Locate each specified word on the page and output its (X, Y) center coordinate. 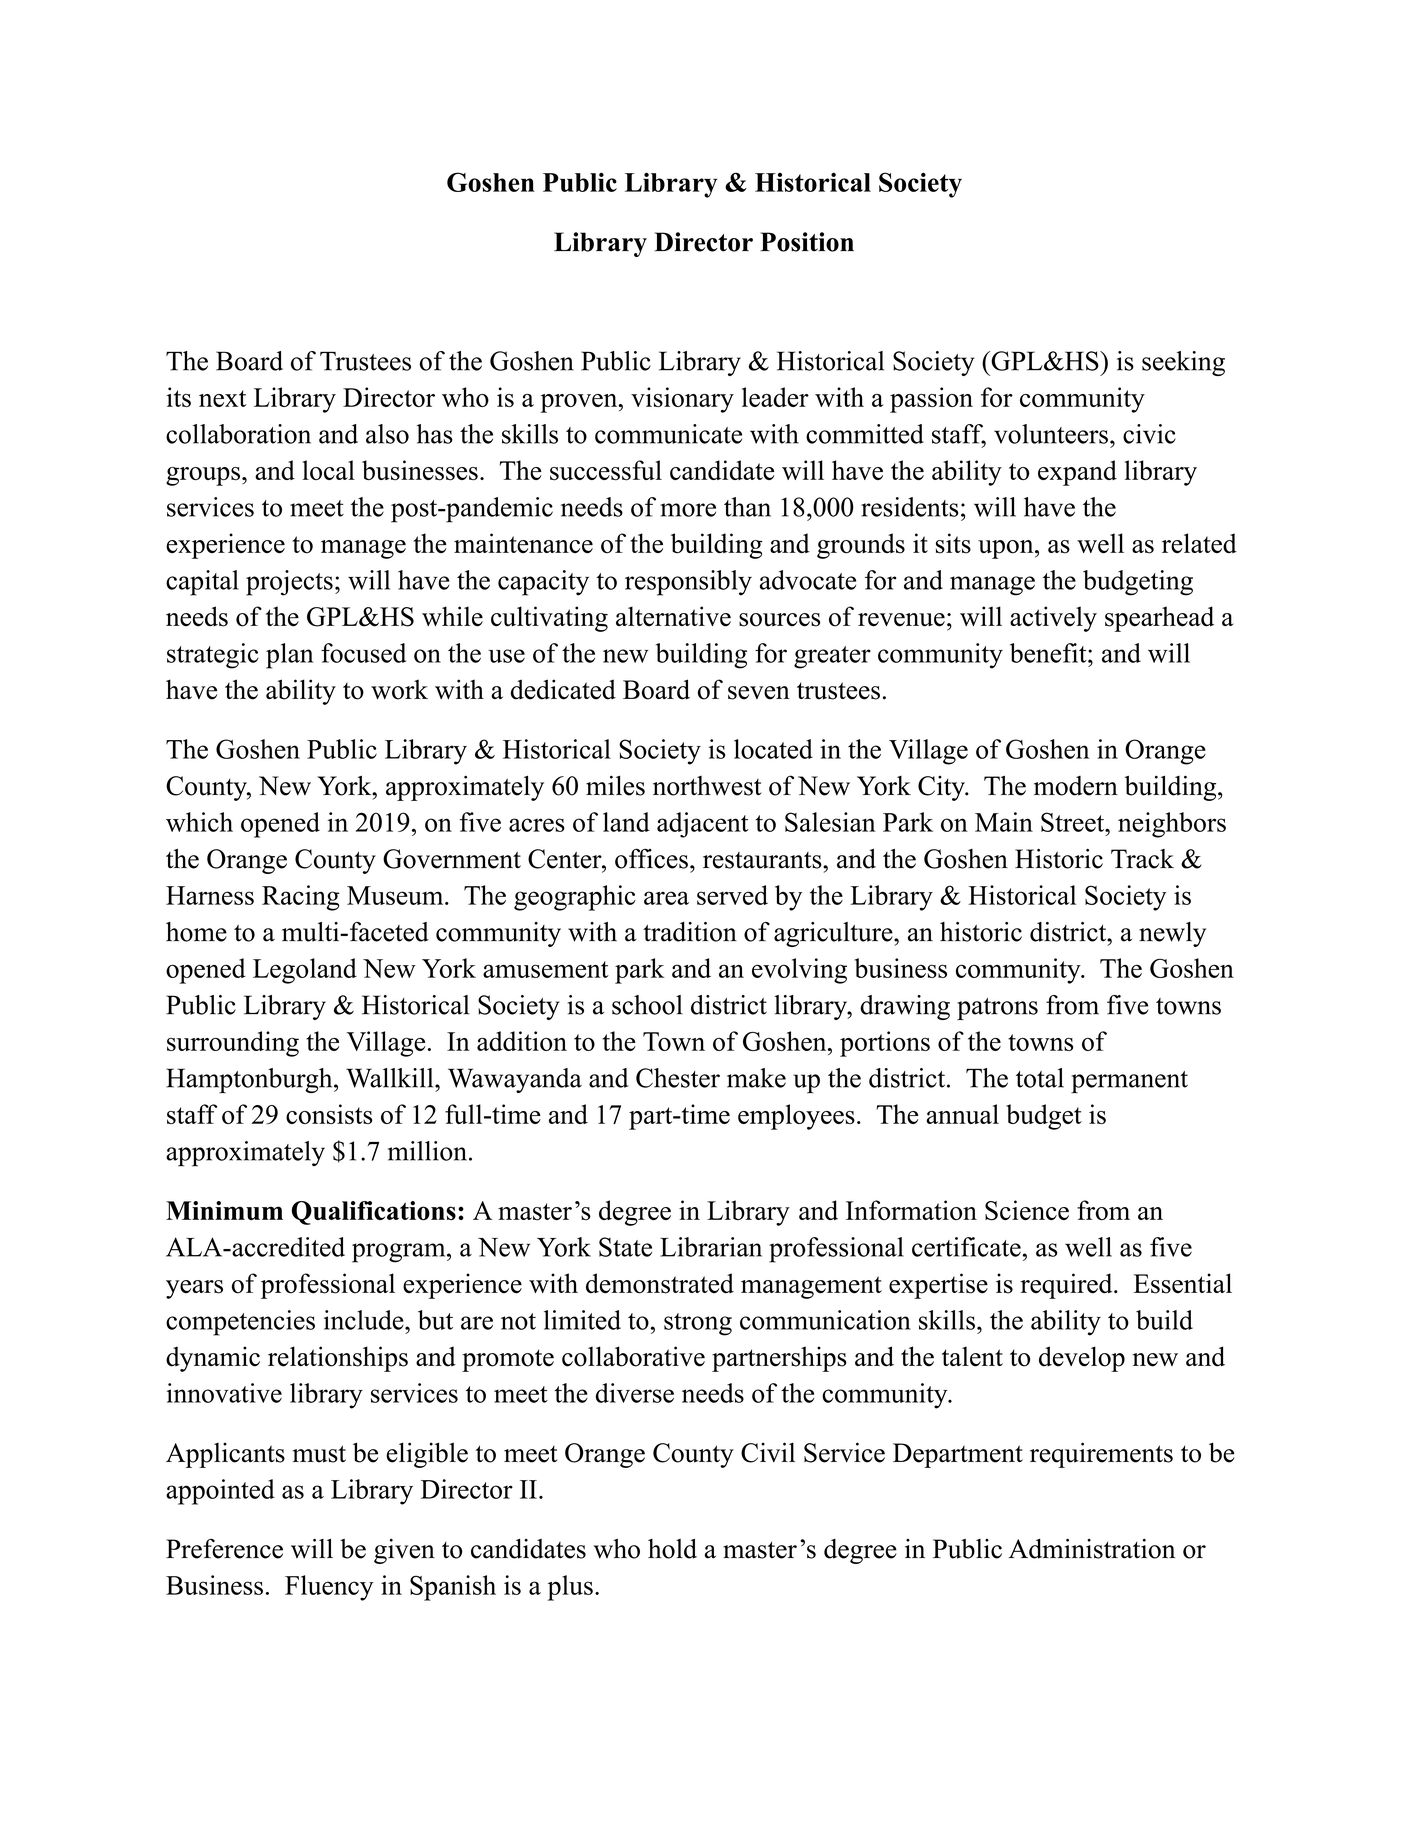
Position (807, 242)
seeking (1183, 363)
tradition (690, 932)
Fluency (329, 1588)
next (222, 398)
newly (1172, 934)
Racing (301, 898)
